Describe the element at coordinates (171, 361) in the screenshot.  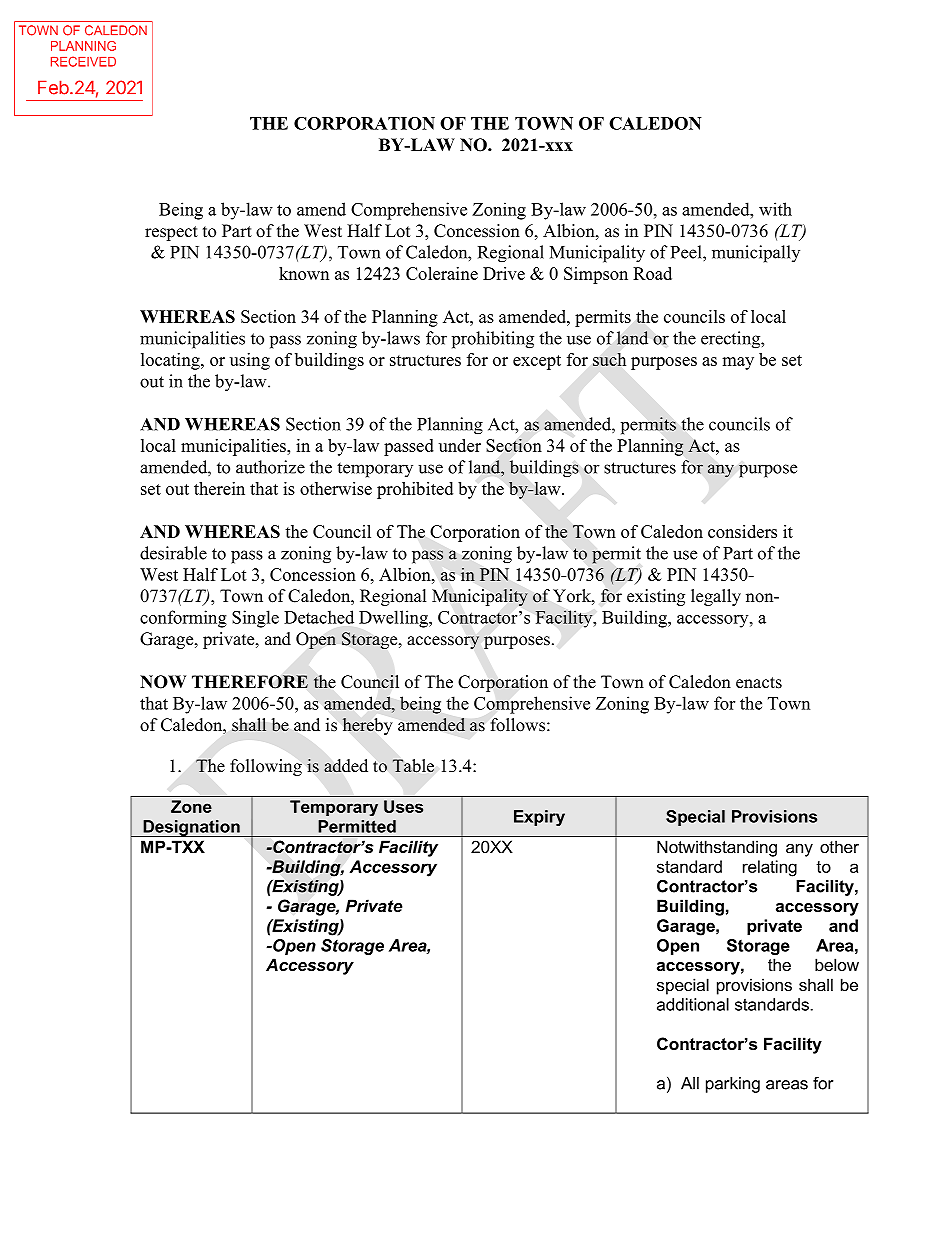
I see `locating` at that location.
